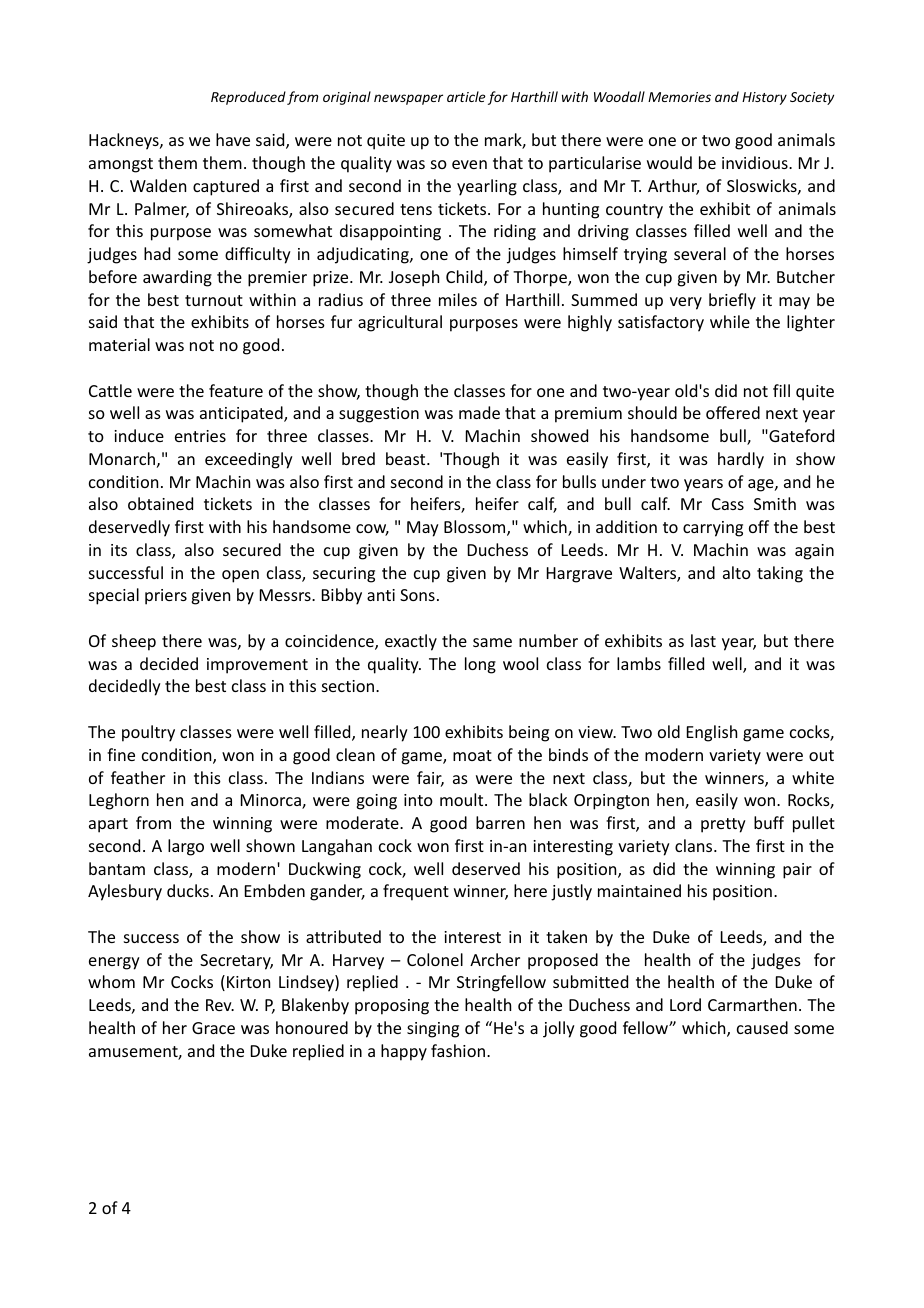 The image size is (924, 1308). Describe the element at coordinates (213, 1028) in the screenshot. I see `Grace` at that location.
